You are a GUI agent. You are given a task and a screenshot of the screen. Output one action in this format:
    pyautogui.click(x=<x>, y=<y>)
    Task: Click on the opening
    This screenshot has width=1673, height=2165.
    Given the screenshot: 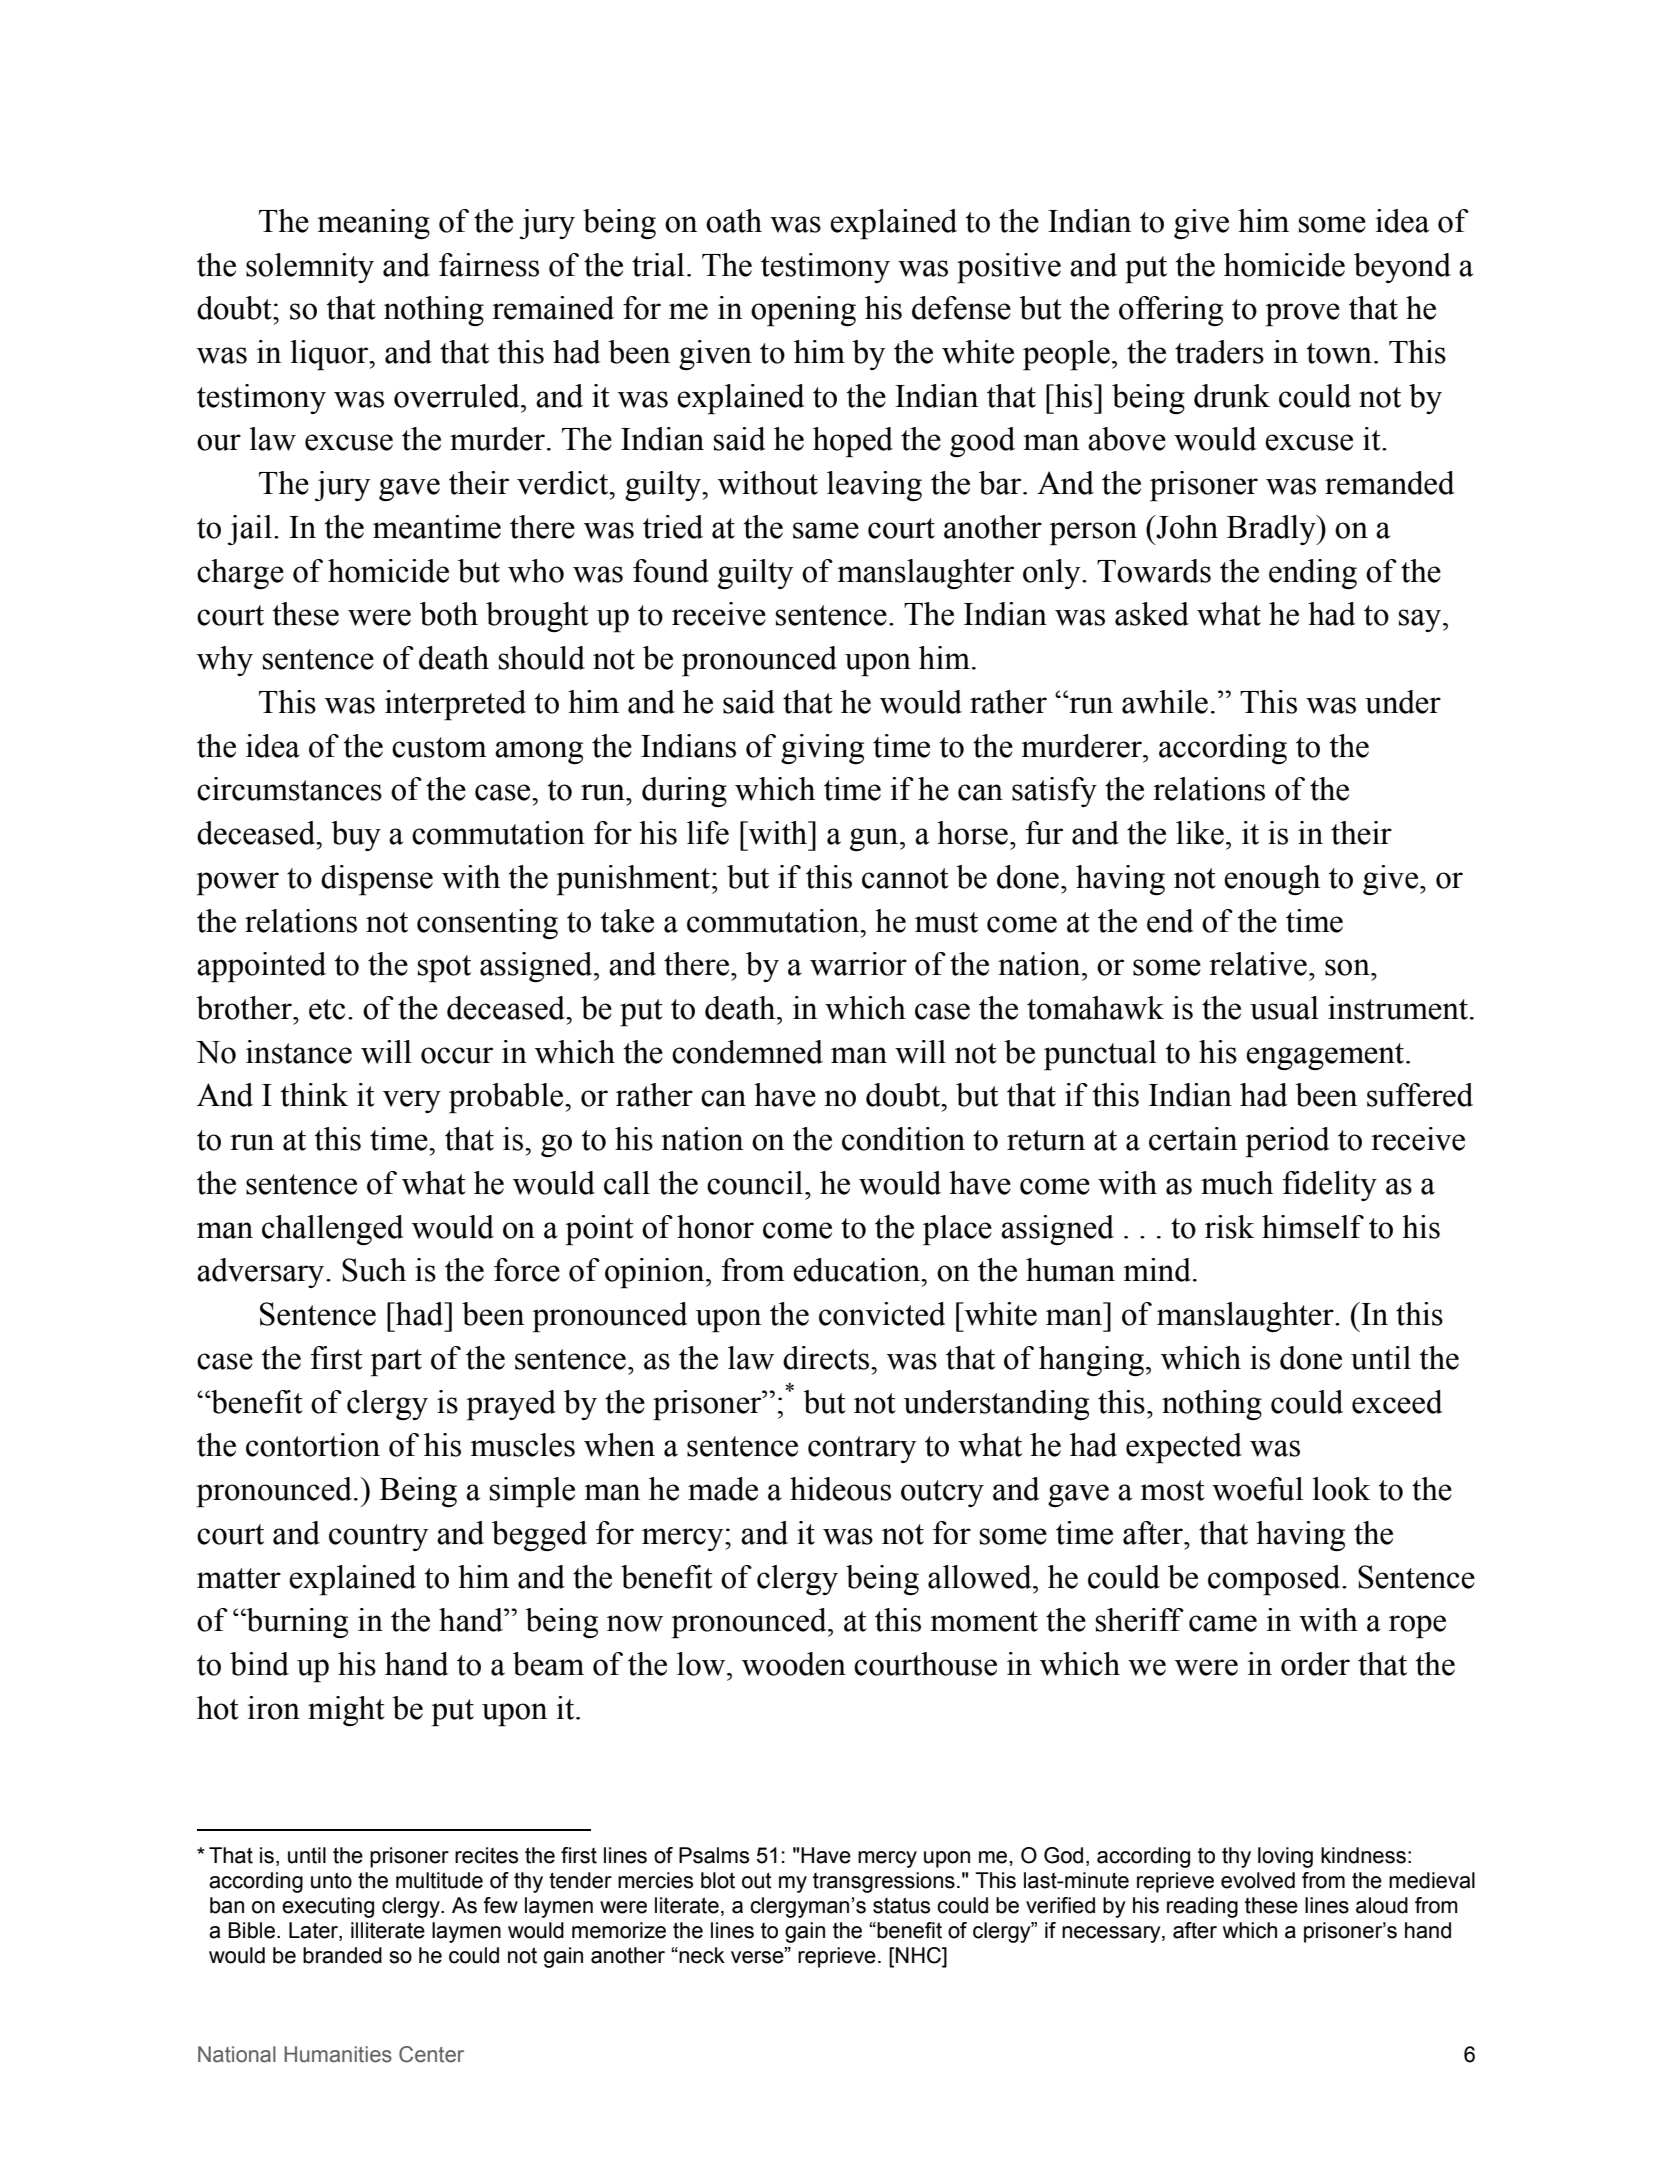 What is the action you would take?
    pyautogui.click(x=803, y=311)
